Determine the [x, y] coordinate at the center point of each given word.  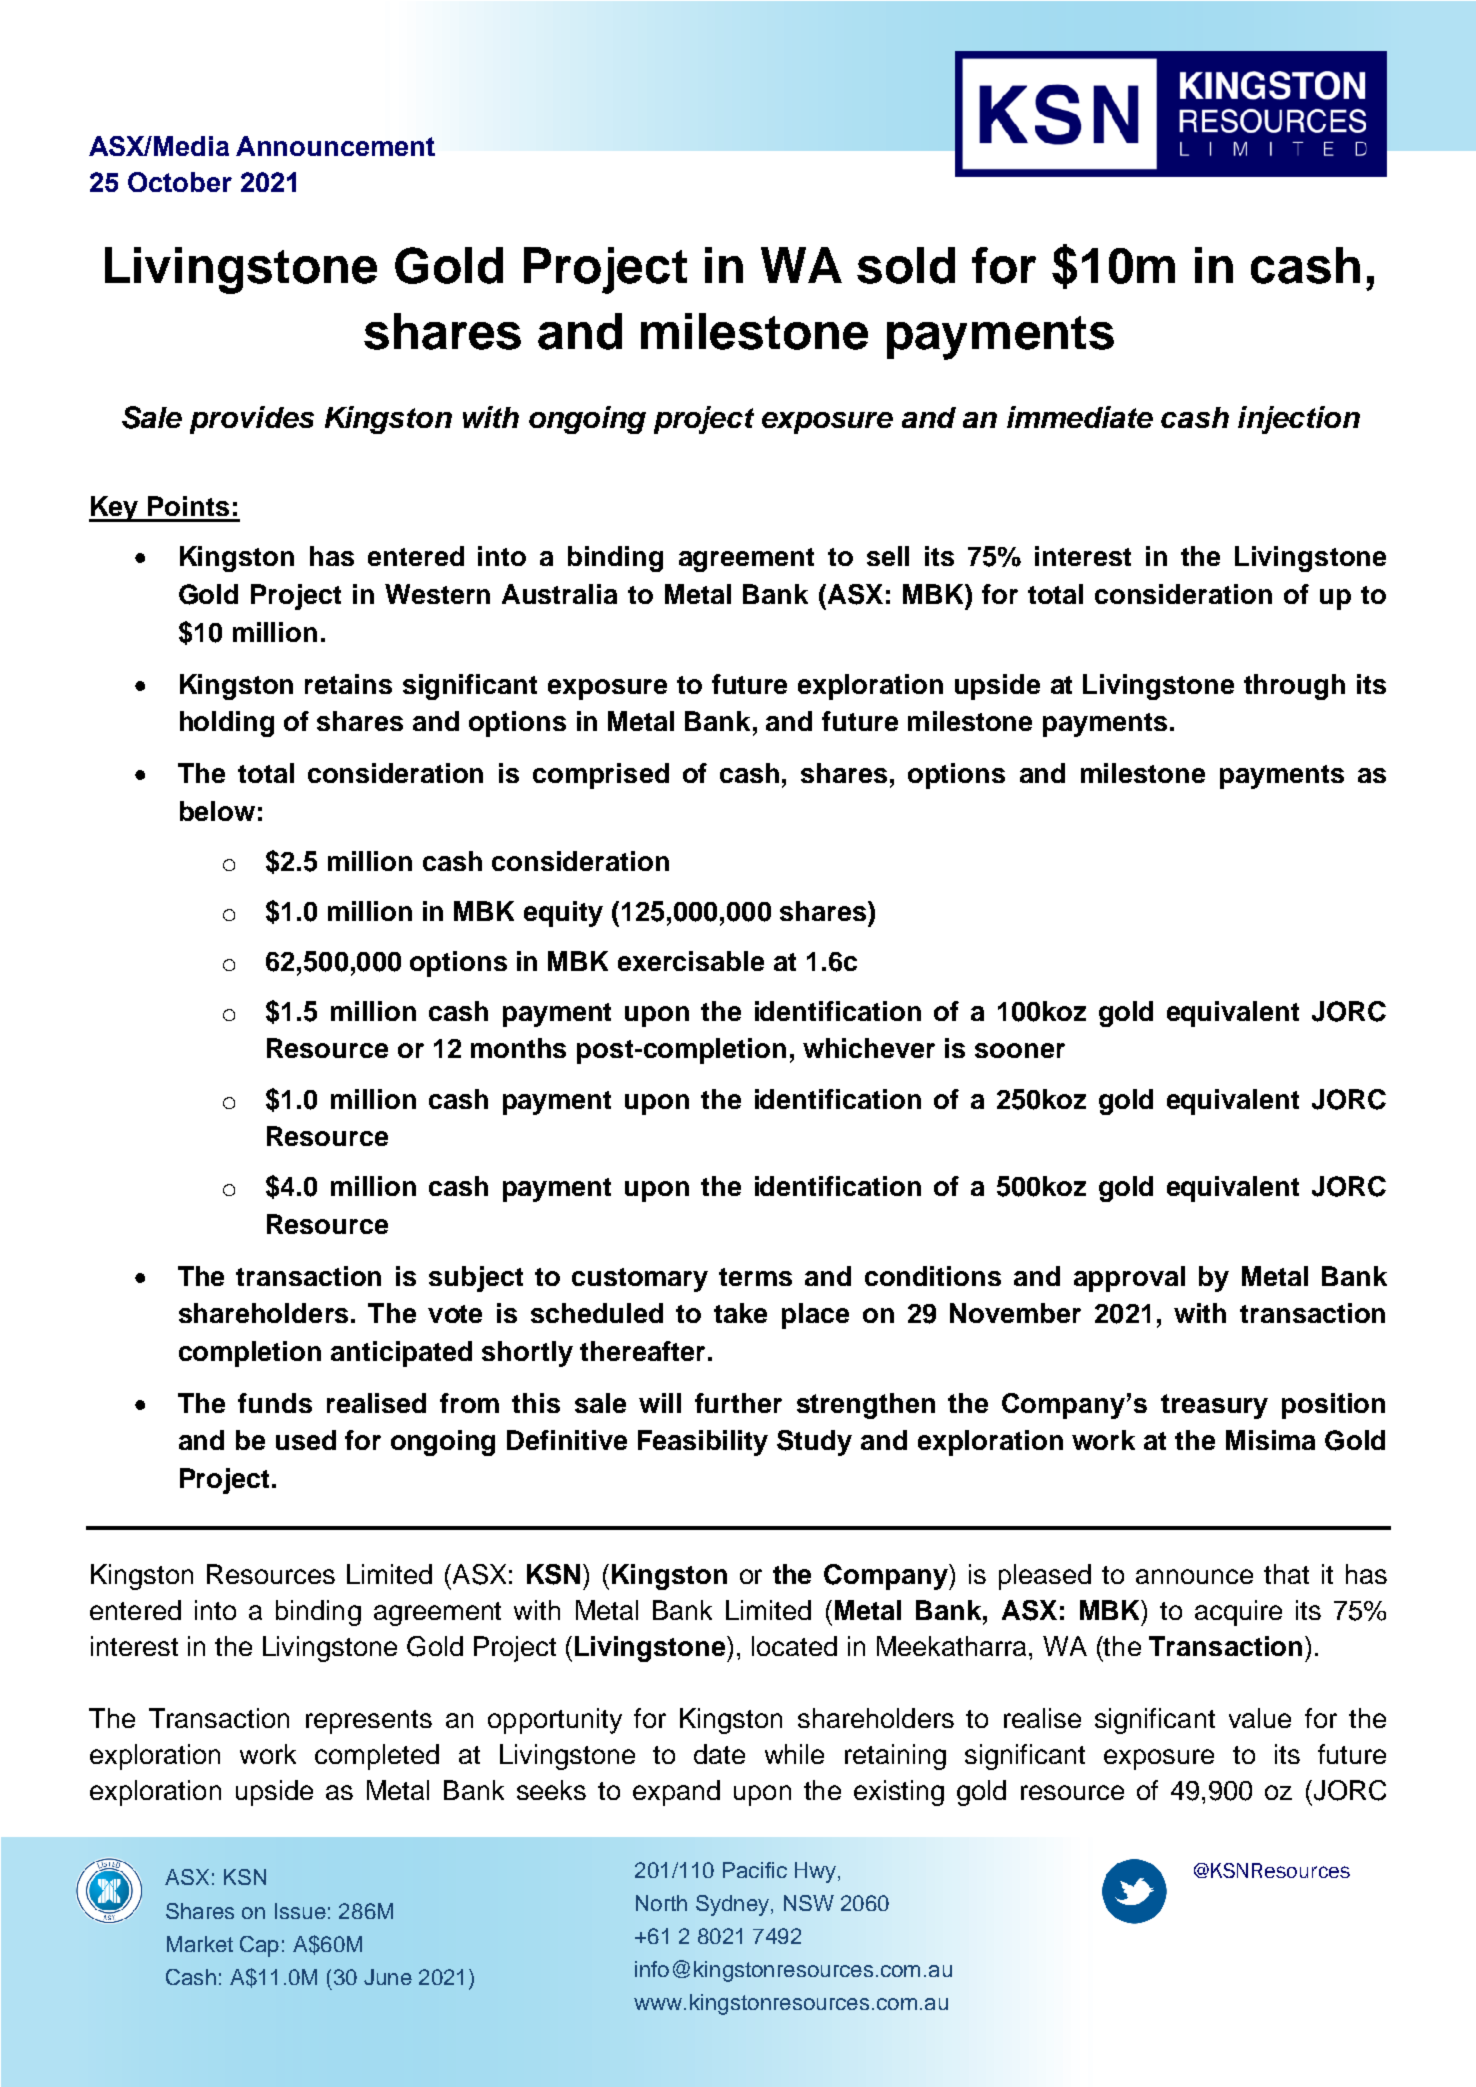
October [180, 182]
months [518, 1048]
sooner [1020, 1050]
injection [1299, 420]
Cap [259, 1946]
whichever [869, 1048]
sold [906, 265]
